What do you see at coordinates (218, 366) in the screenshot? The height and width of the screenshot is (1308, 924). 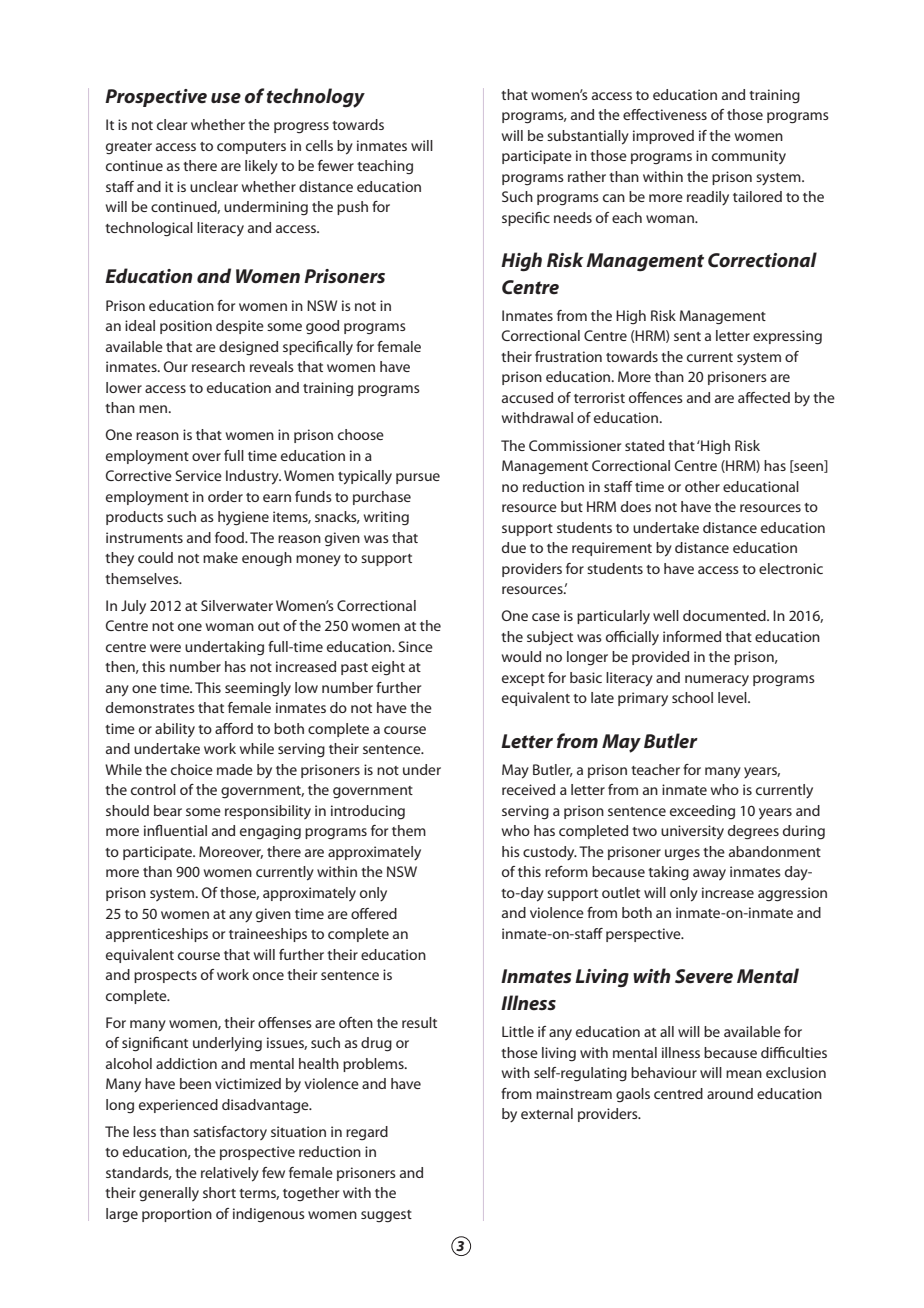 I see `research` at bounding box center [218, 366].
